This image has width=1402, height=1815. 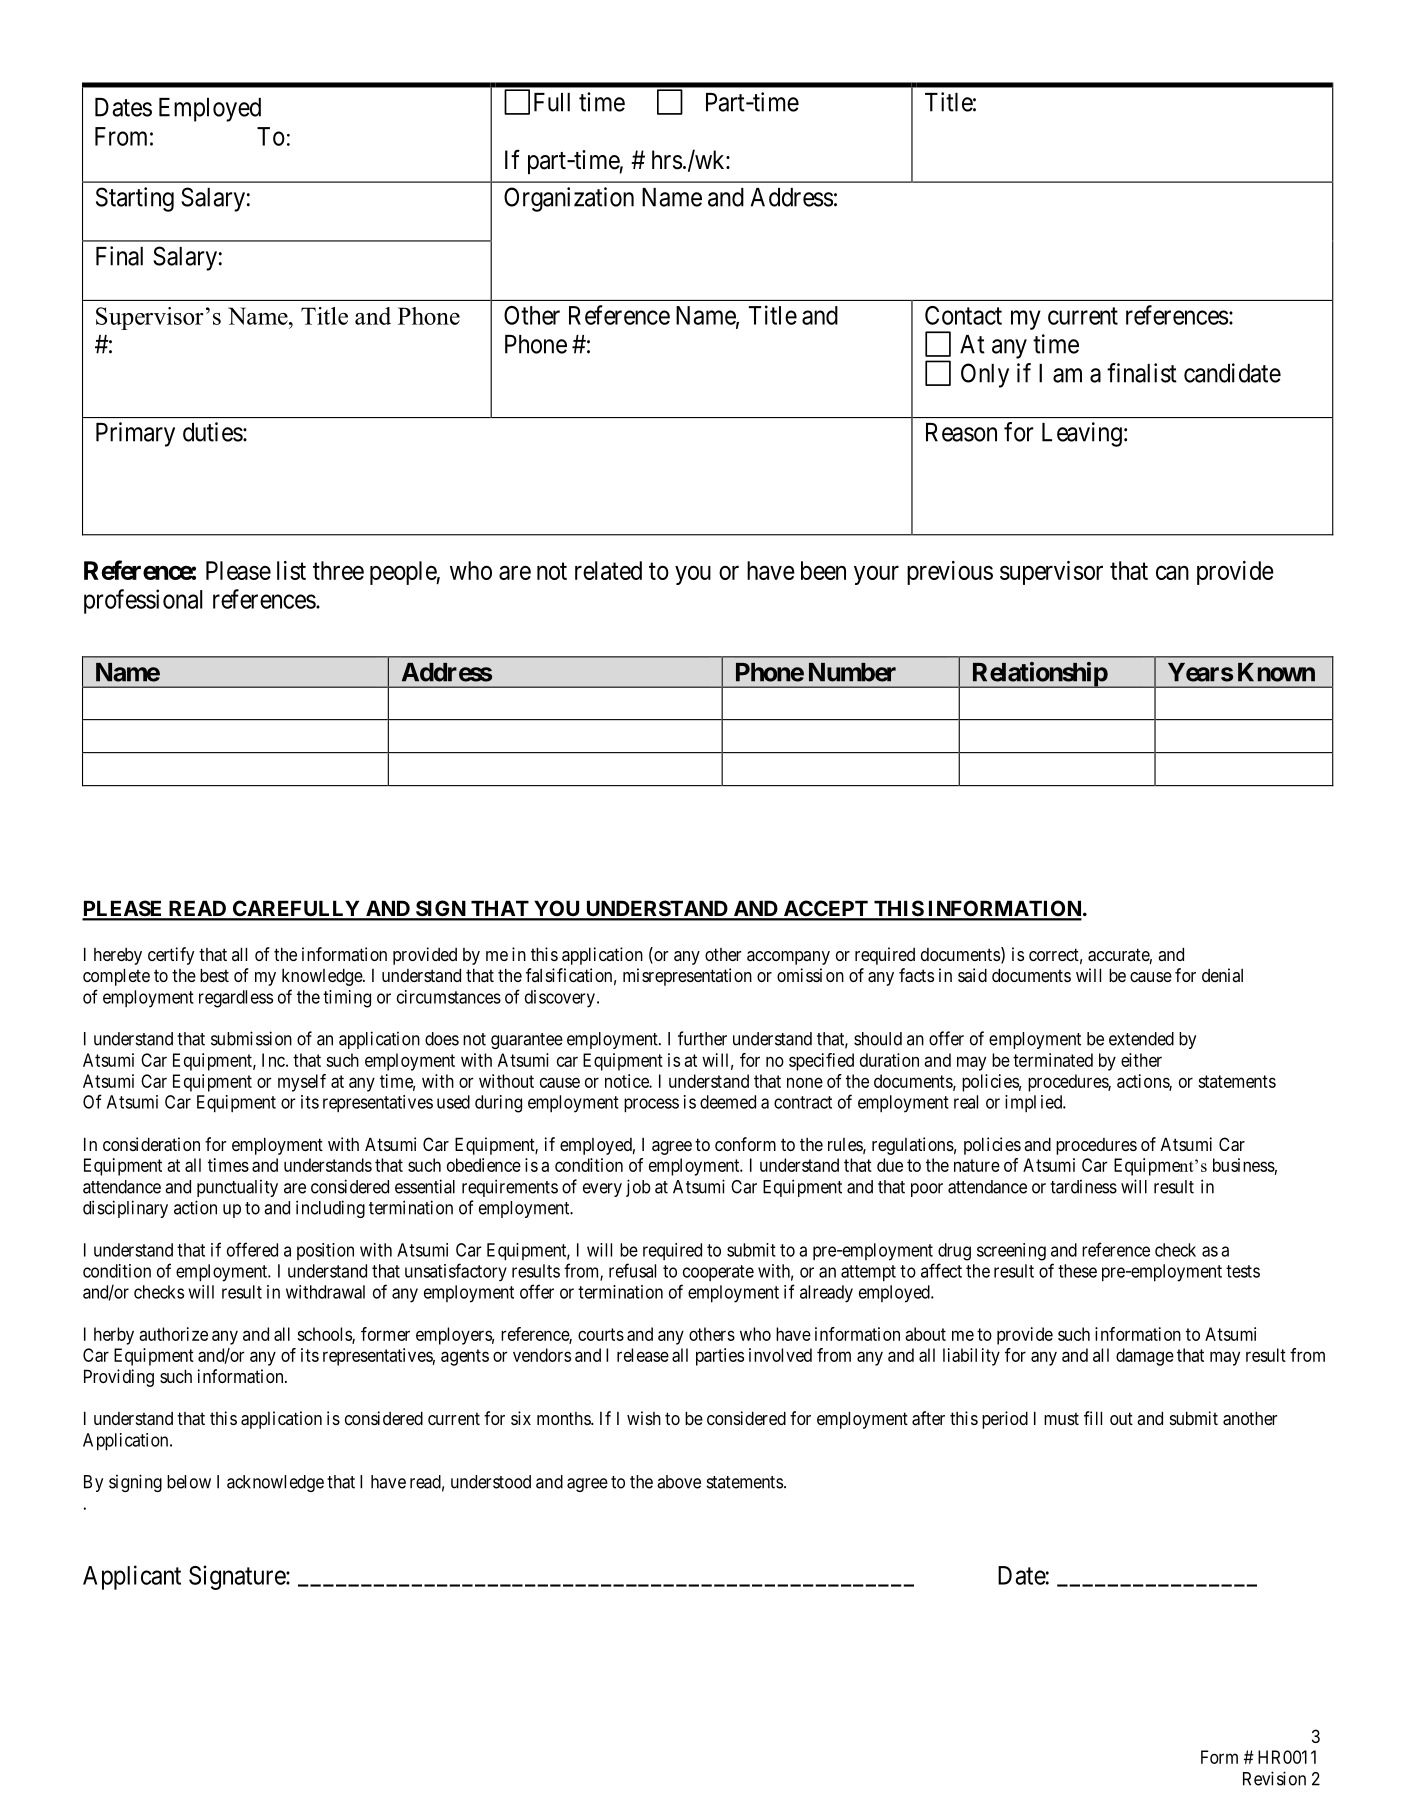 I want to click on Starting, so click(x=135, y=199).
